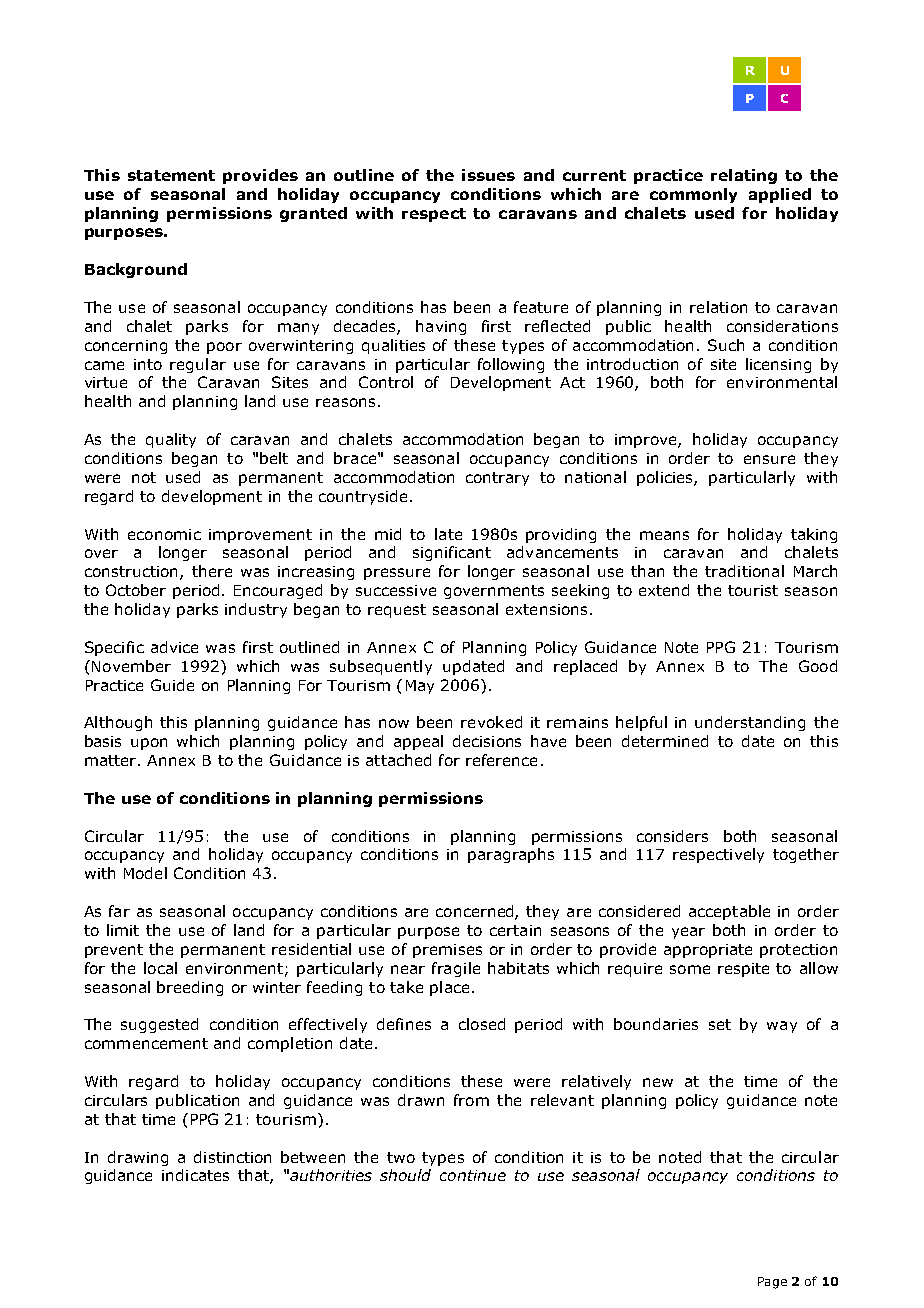 This page has height=1308, width=924. What do you see at coordinates (195, 1175) in the page?
I see `indicates` at bounding box center [195, 1175].
